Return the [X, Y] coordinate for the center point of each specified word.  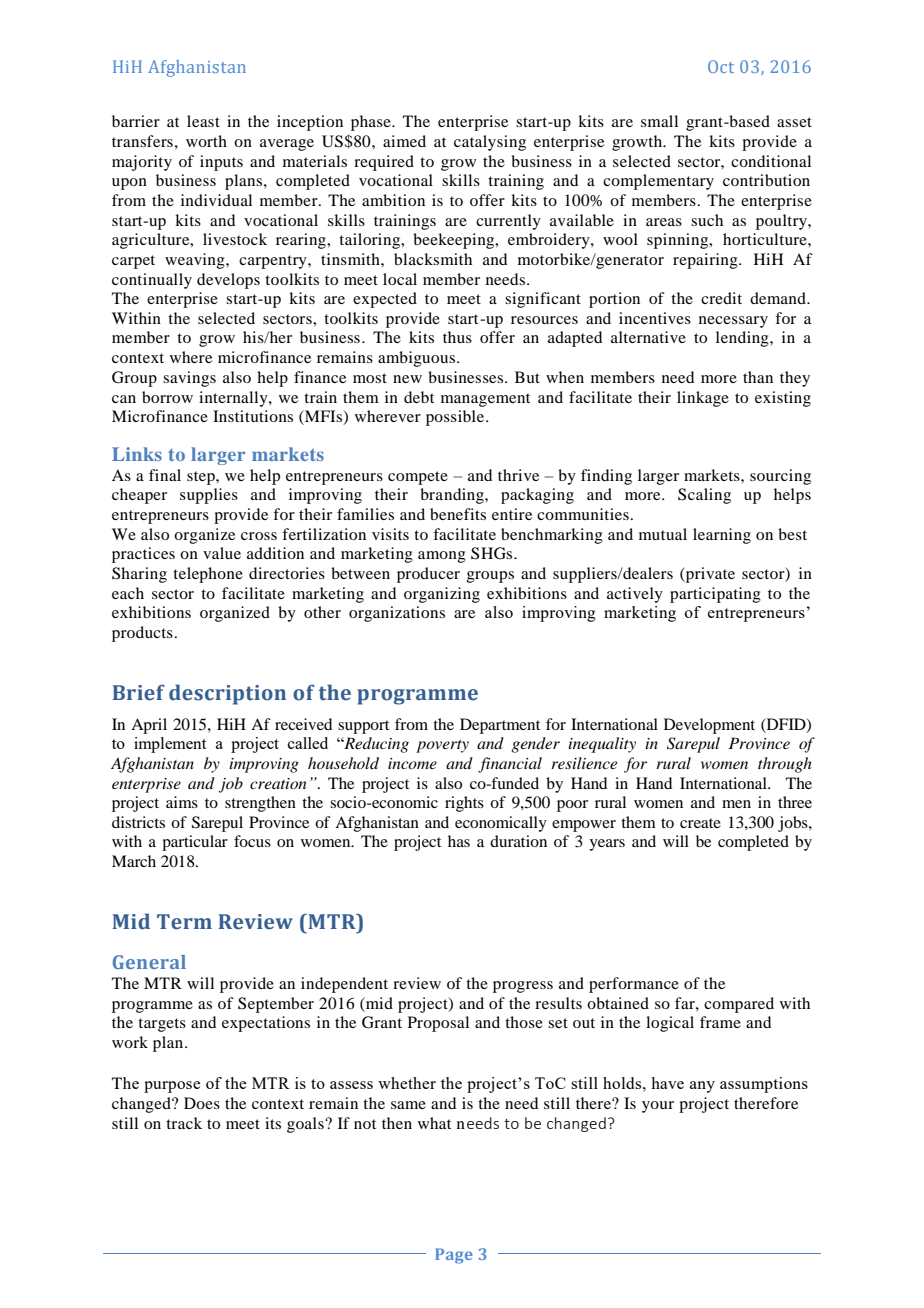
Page [454, 1256]
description [227, 694]
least [203, 121]
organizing [442, 595]
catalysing [490, 143]
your [658, 1107]
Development [709, 726]
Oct [721, 66]
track [184, 1123]
